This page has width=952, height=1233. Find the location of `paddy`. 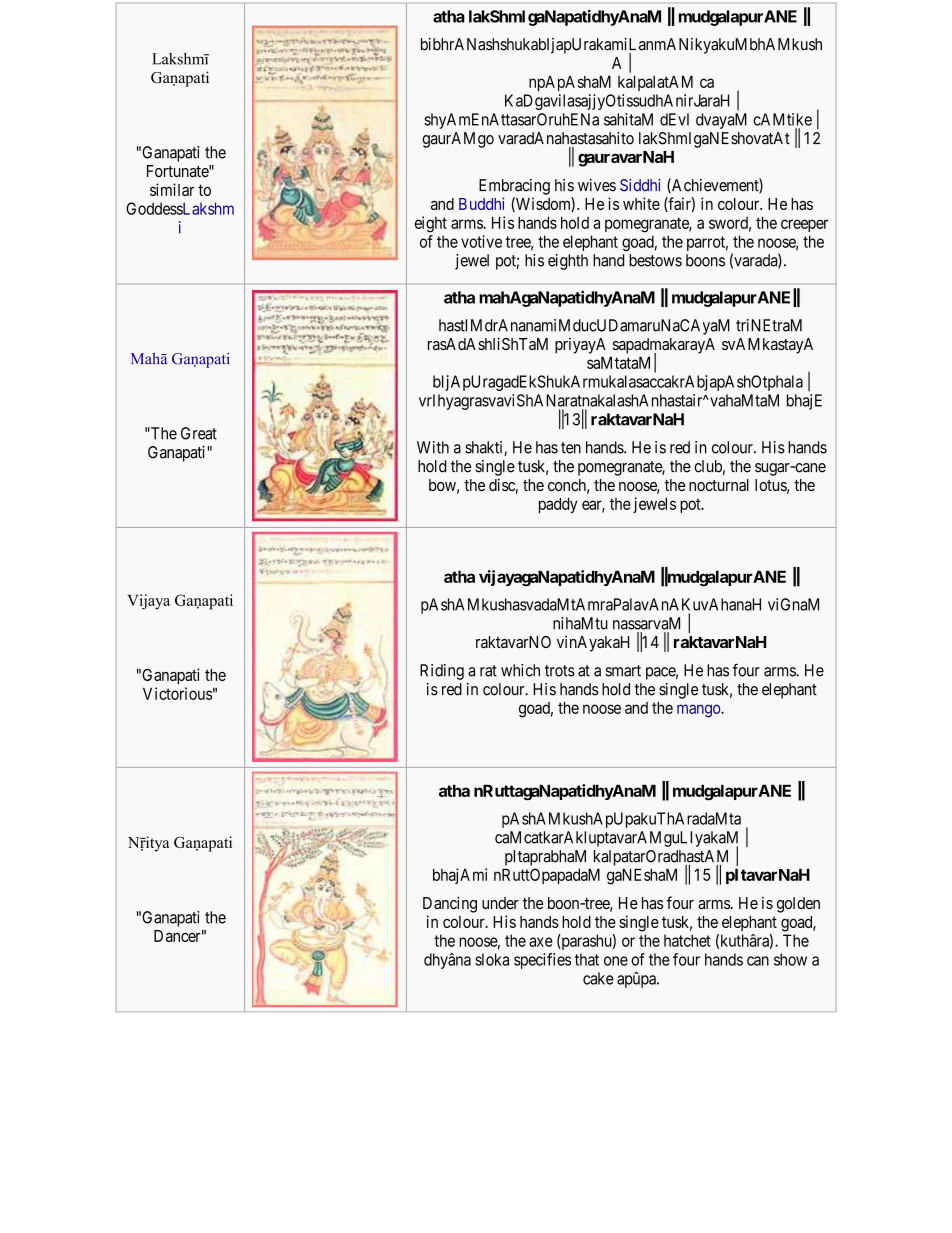

paddy is located at coordinates (558, 505).
